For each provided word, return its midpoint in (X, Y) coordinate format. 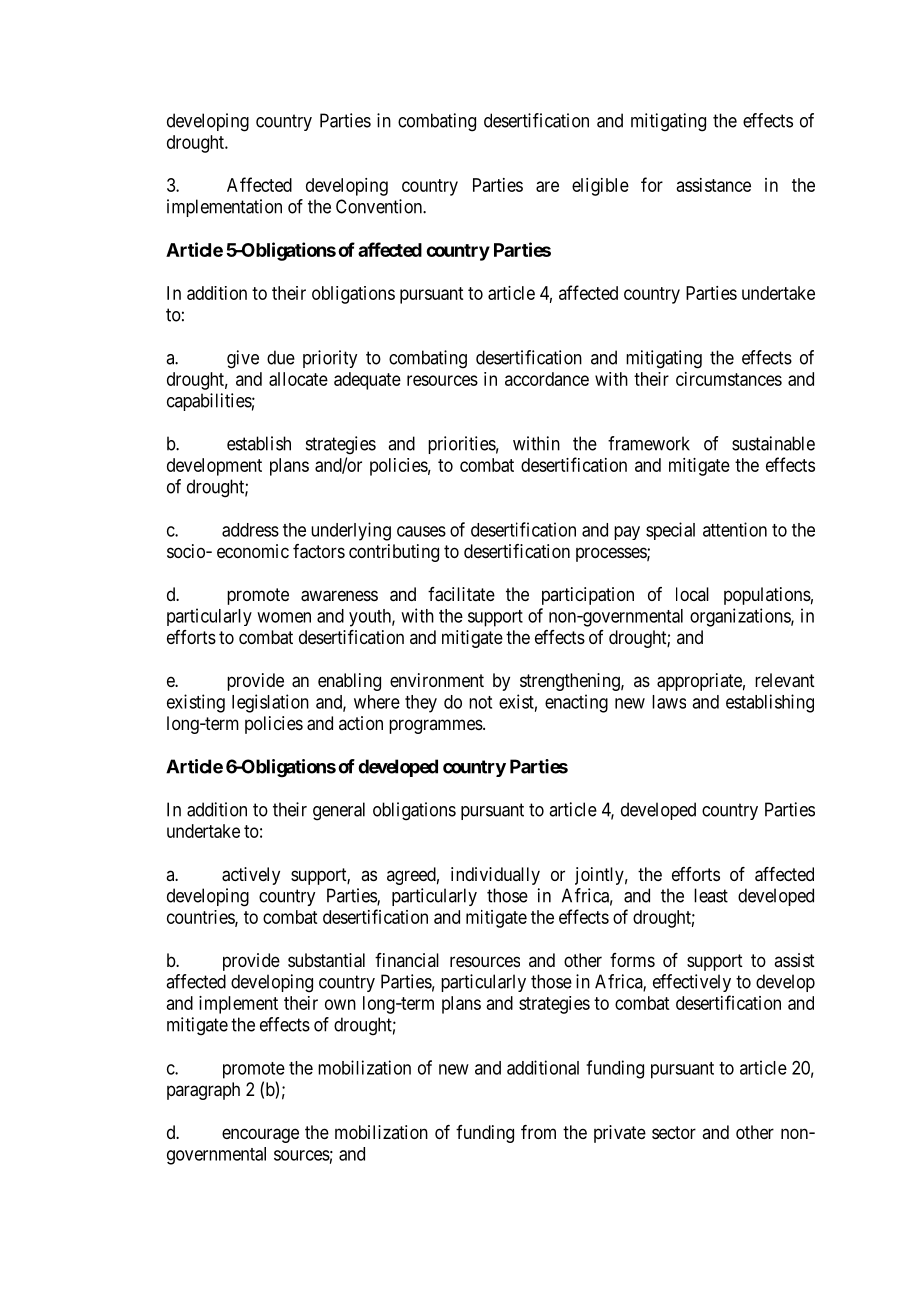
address (250, 530)
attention (735, 529)
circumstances (729, 379)
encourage (260, 1135)
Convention (380, 206)
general (339, 811)
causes (421, 531)
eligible (600, 187)
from (538, 1132)
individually (495, 876)
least (711, 895)
